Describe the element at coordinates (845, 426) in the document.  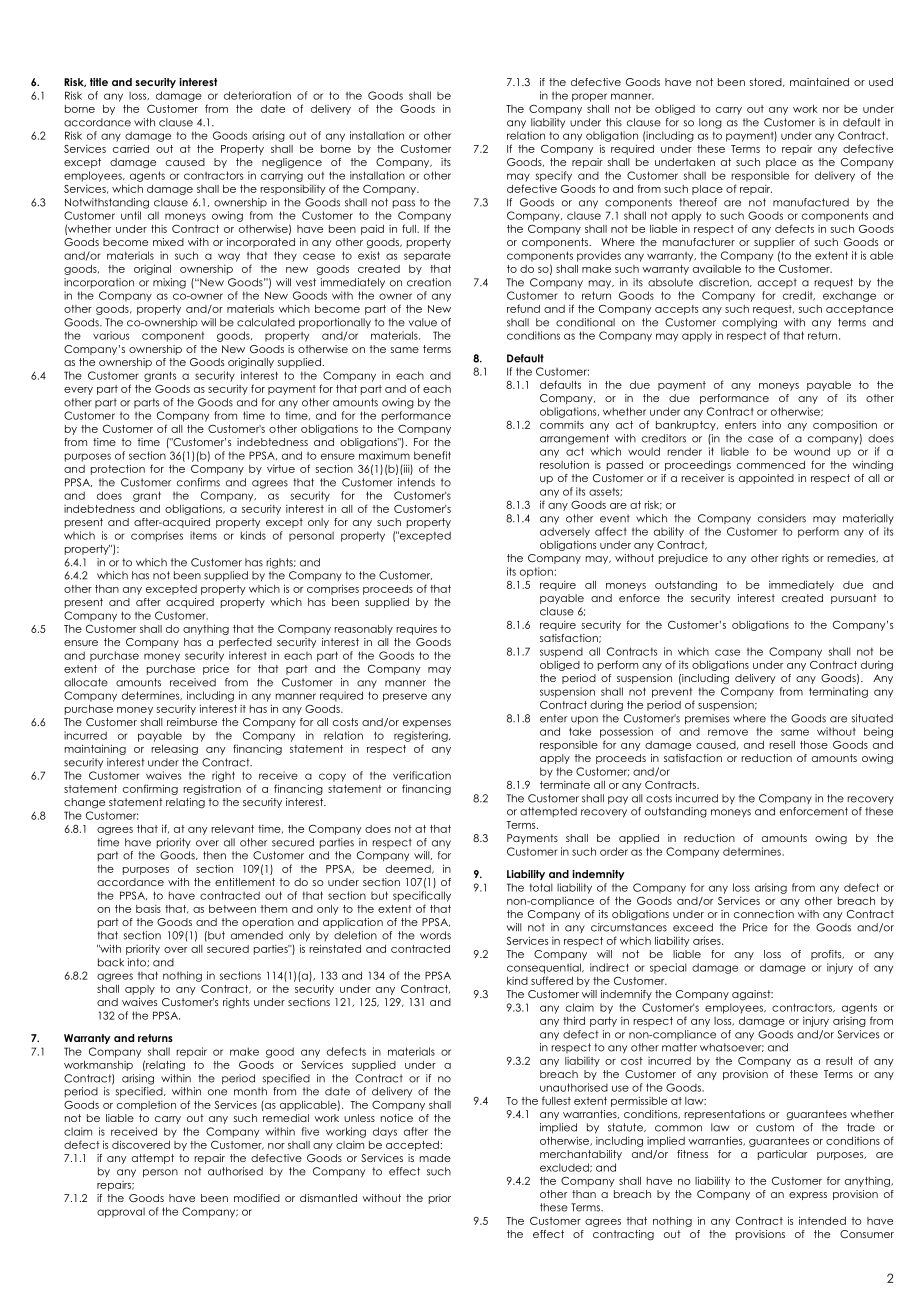
I see `composition` at that location.
